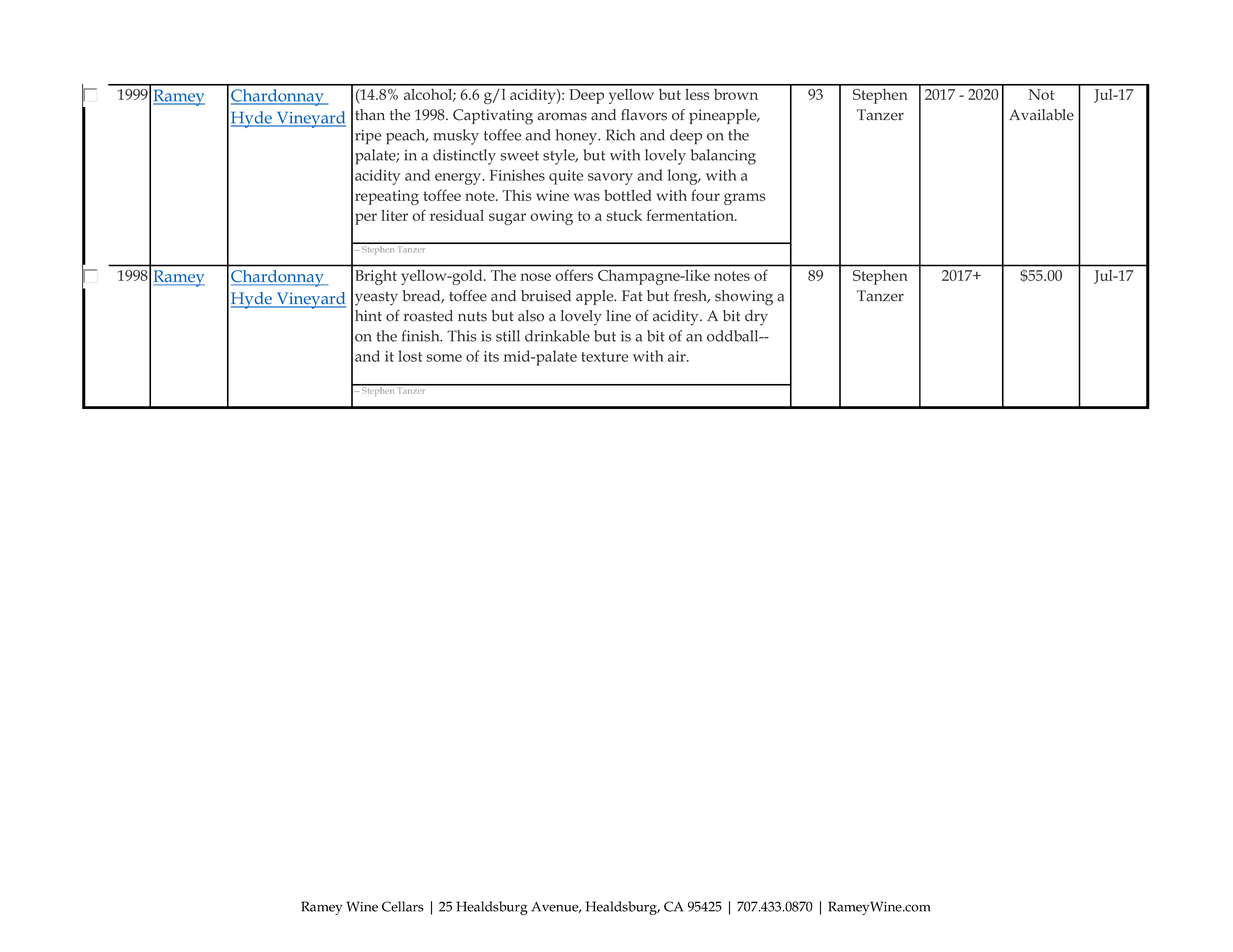 Image resolution: width=1233 pixels, height=952 pixels. I want to click on flavors, so click(644, 115).
